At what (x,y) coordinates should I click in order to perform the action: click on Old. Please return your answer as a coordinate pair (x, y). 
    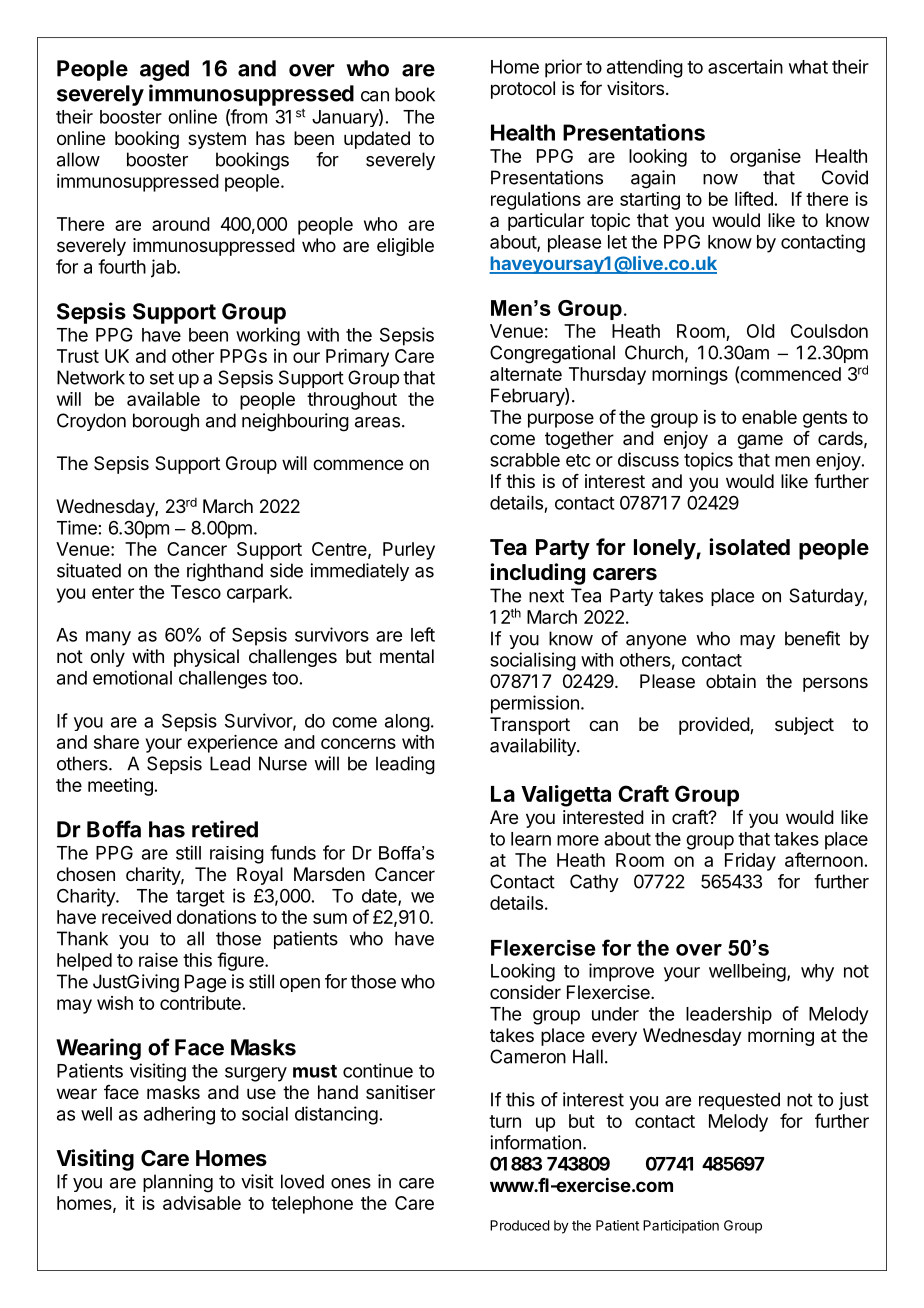
    Looking at the image, I should click on (761, 331).
